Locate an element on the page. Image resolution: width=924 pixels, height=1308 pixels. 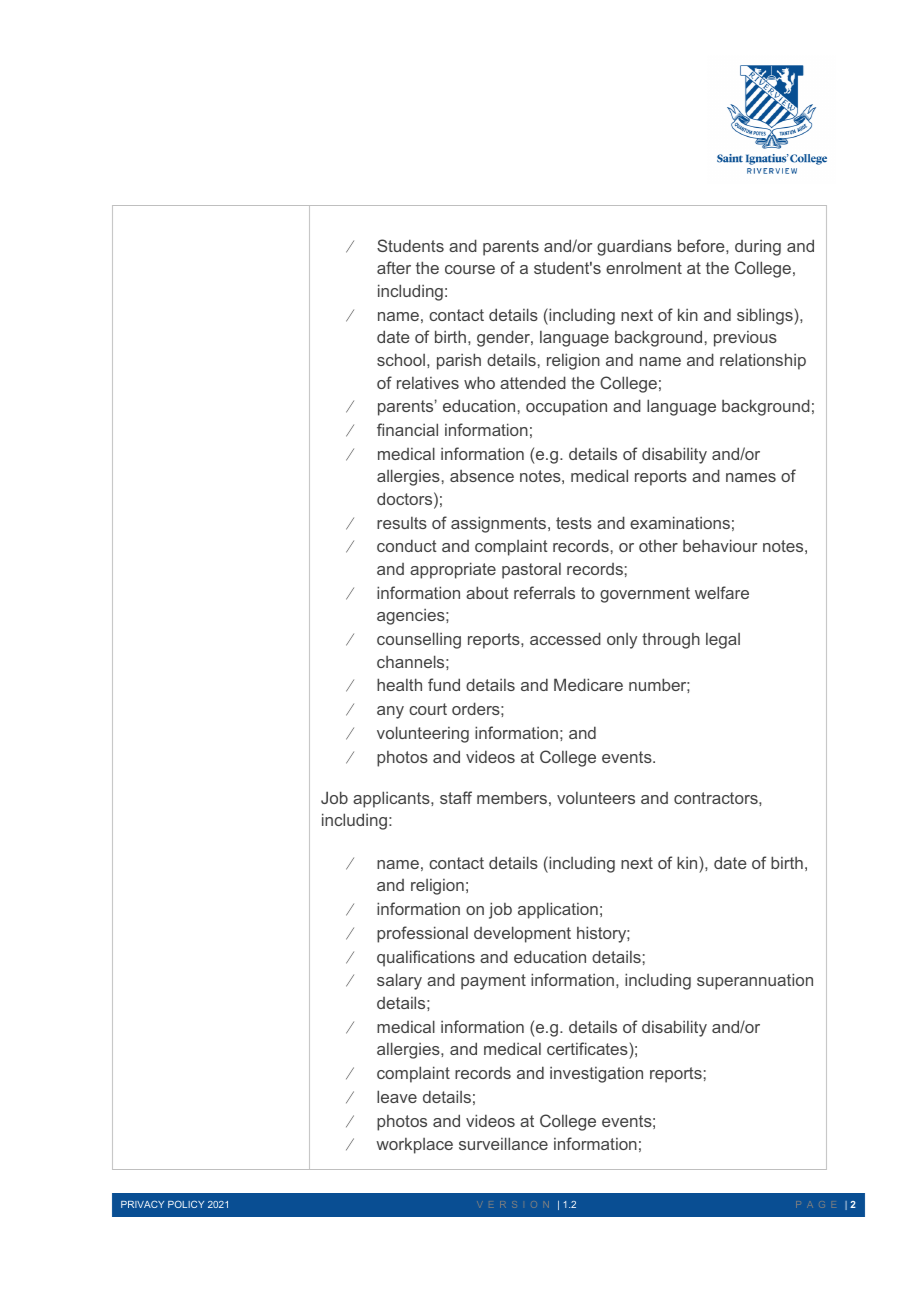
qualifications is located at coordinates (426, 958).
